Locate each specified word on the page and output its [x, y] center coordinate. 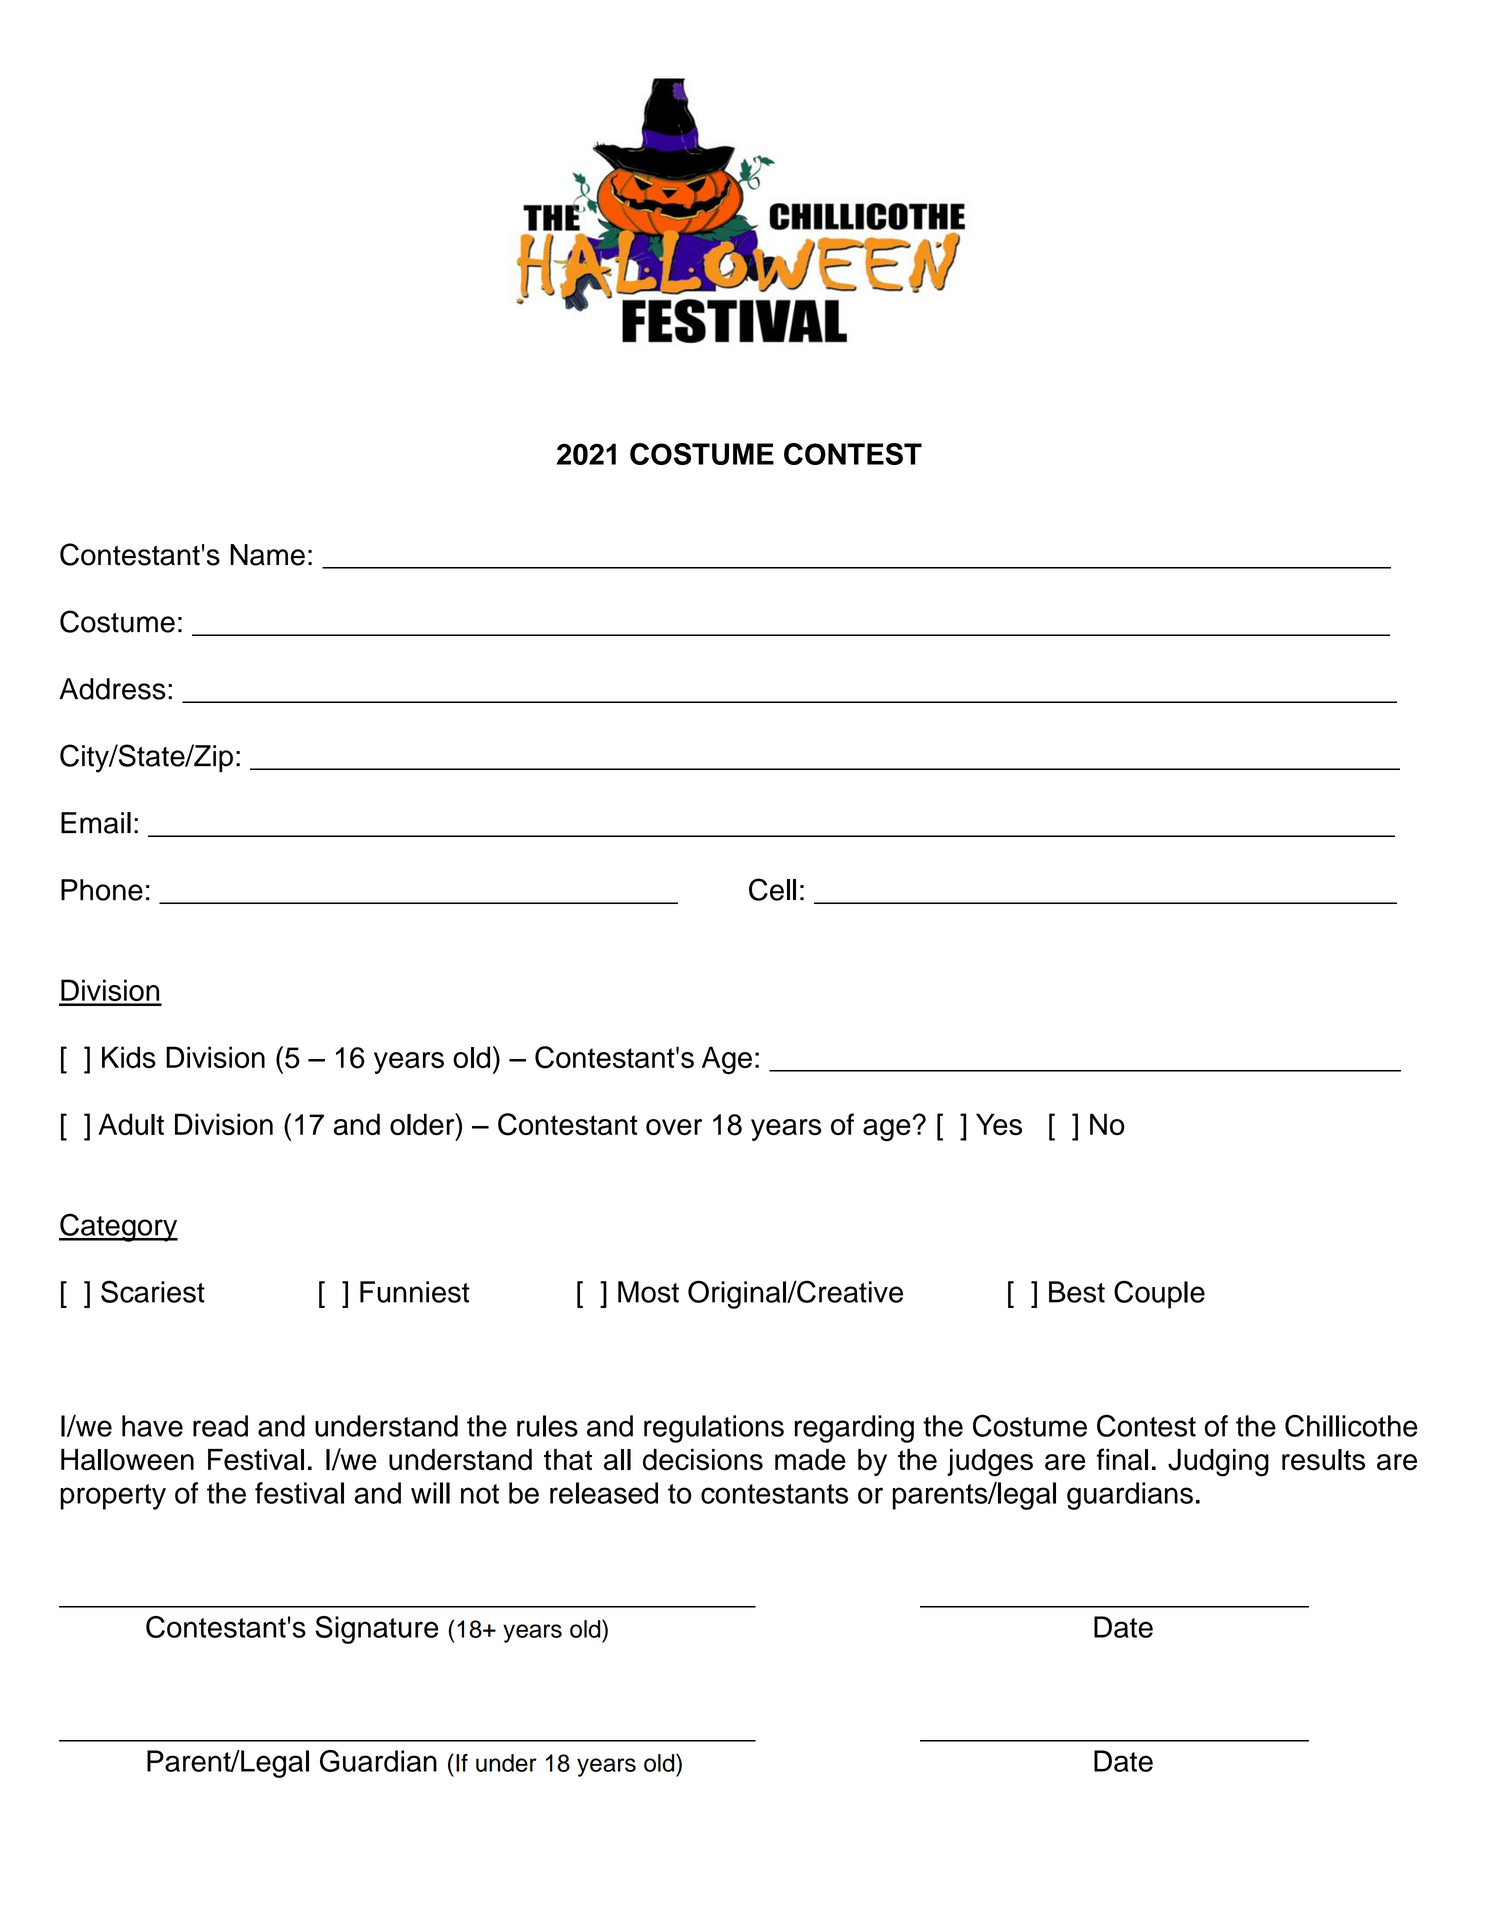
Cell [772, 889]
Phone [102, 890]
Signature [376, 1630]
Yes [999, 1124]
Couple [1159, 1294]
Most [648, 1292]
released [604, 1493]
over [674, 1127]
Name [267, 555]
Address [112, 689]
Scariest [153, 1291]
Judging [1218, 1463]
